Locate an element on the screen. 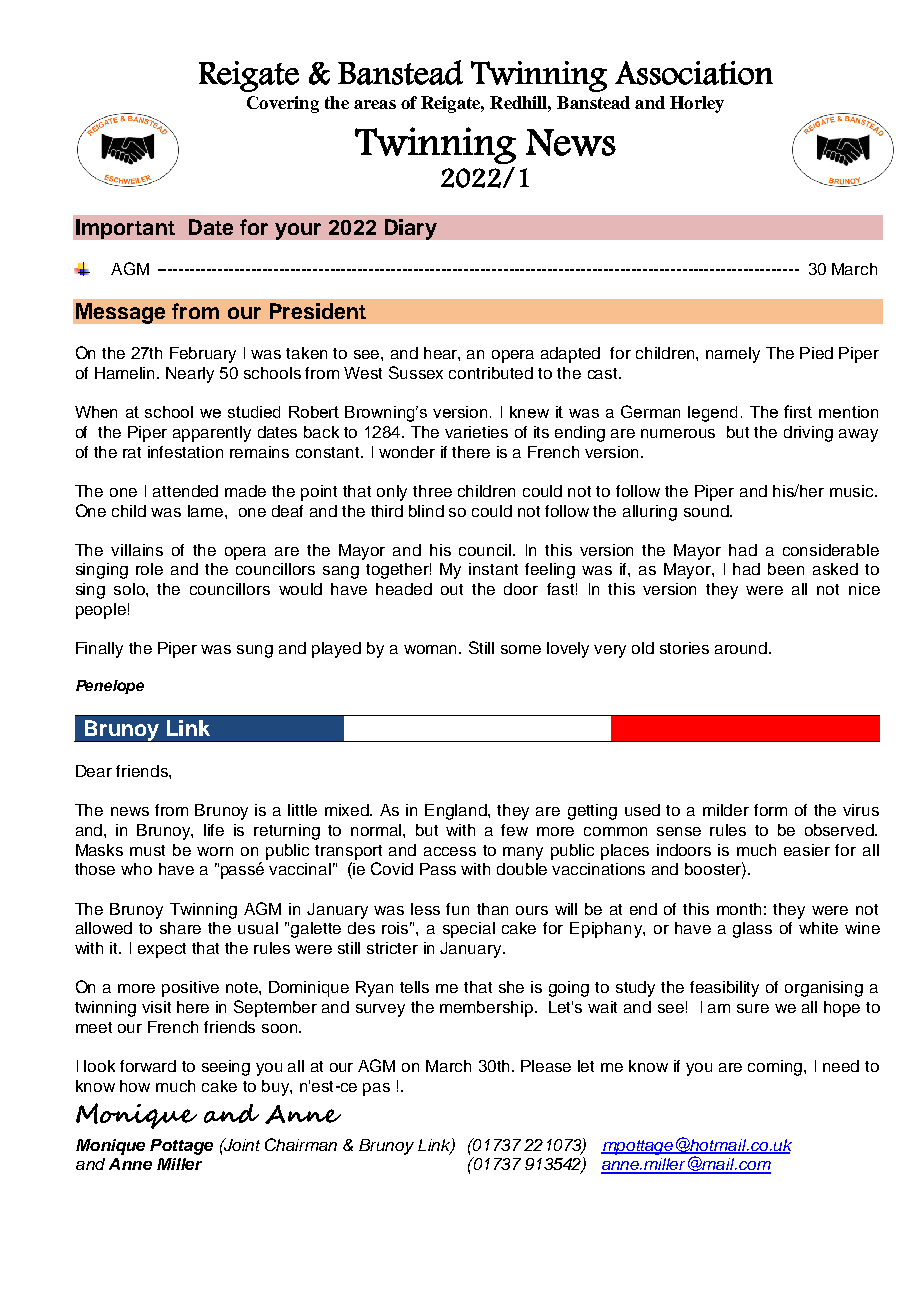 The image size is (924, 1308). out is located at coordinates (452, 589).
